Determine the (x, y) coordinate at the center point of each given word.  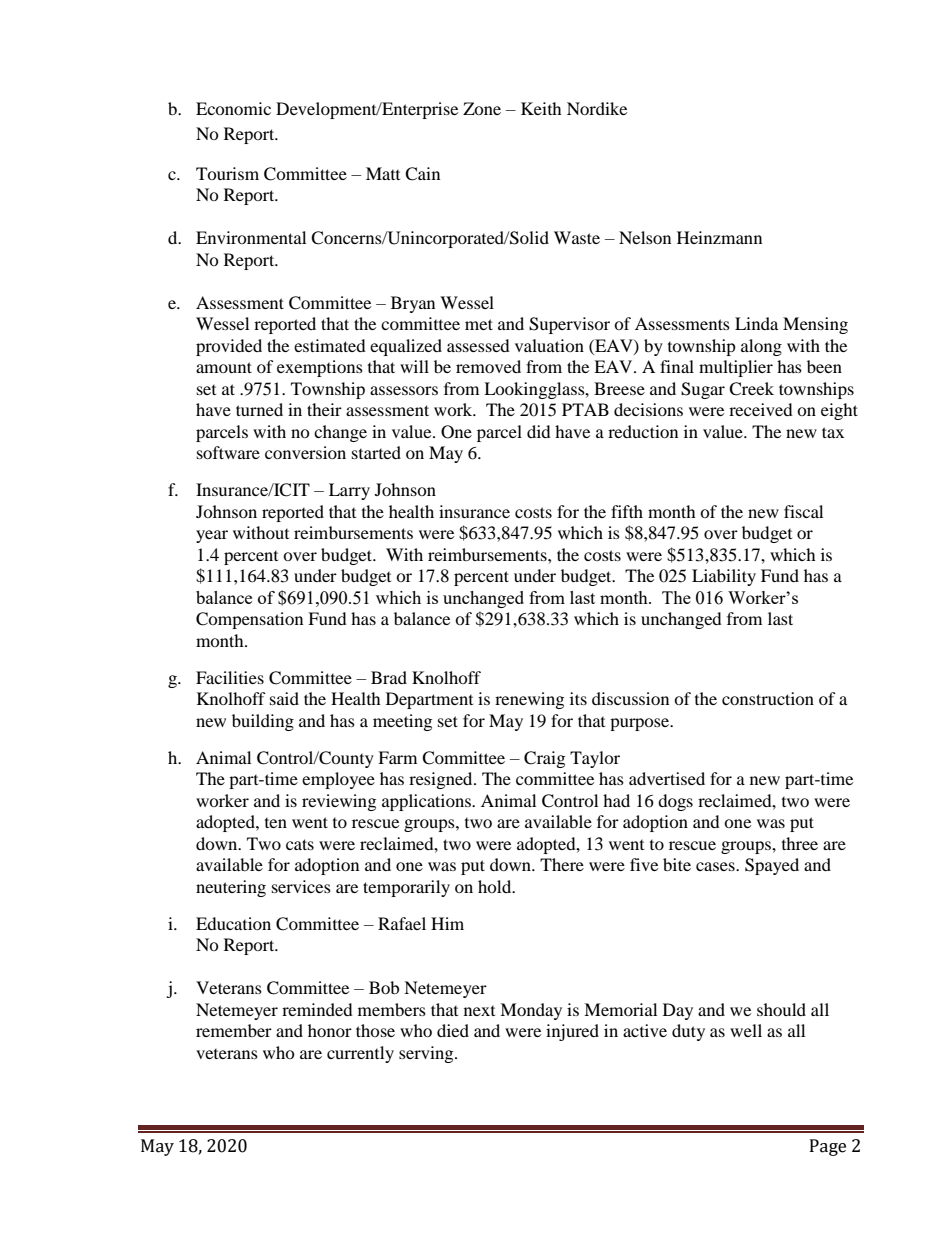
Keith (541, 108)
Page (828, 1147)
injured (572, 1032)
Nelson (645, 237)
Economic (233, 108)
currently (360, 1054)
